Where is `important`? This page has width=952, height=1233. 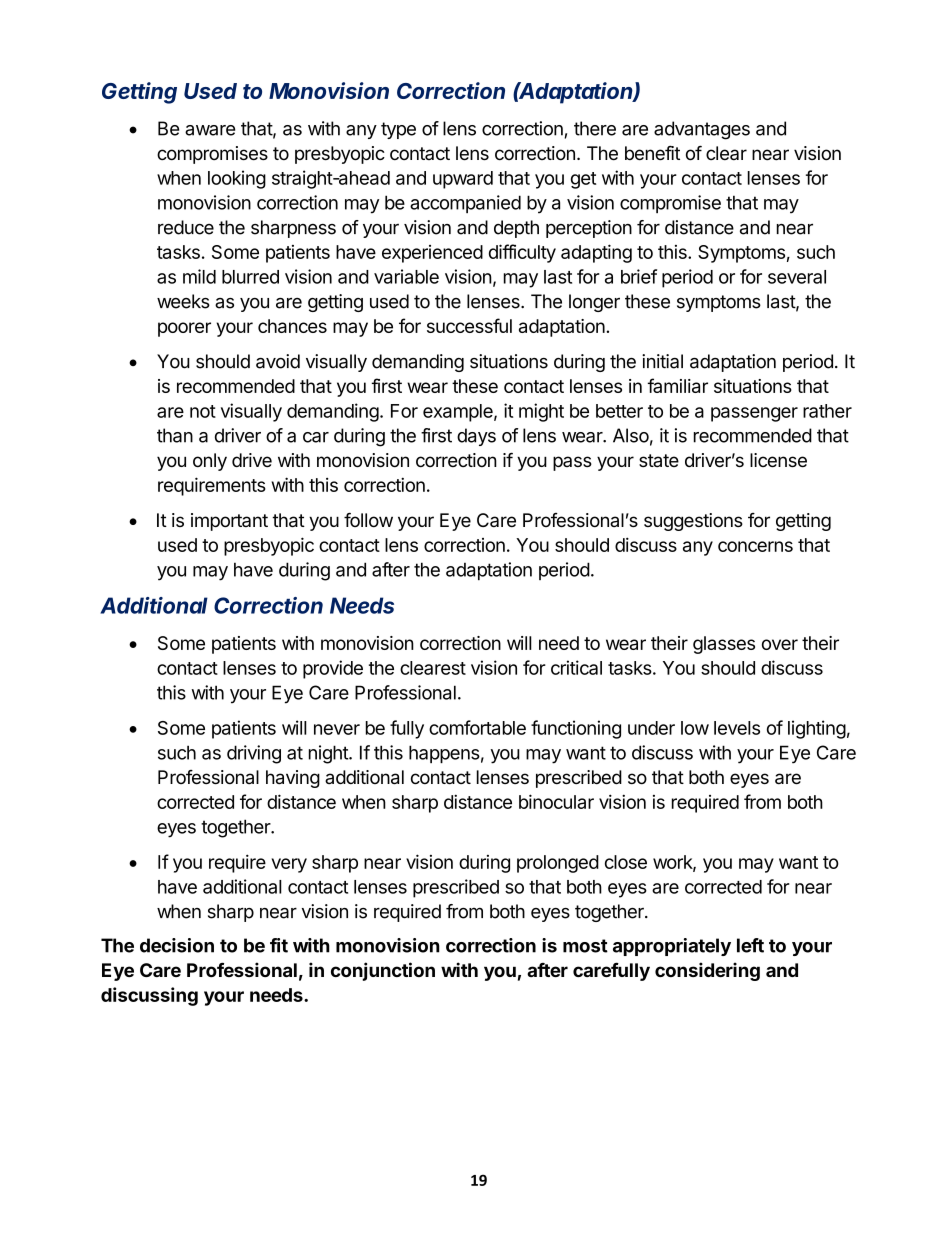
important is located at coordinates (229, 522).
